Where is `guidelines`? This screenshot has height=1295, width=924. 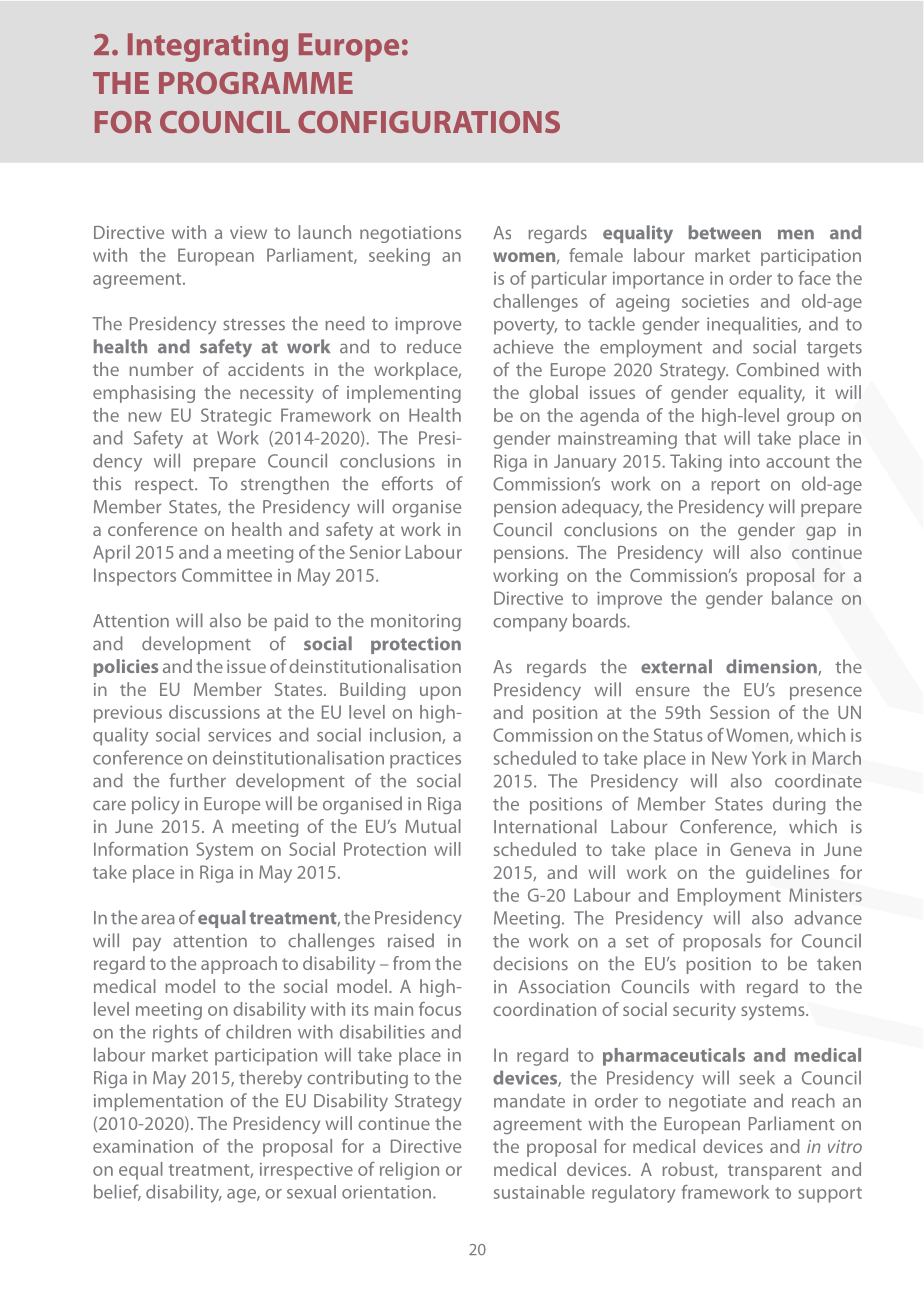 guidelines is located at coordinates (787, 874).
